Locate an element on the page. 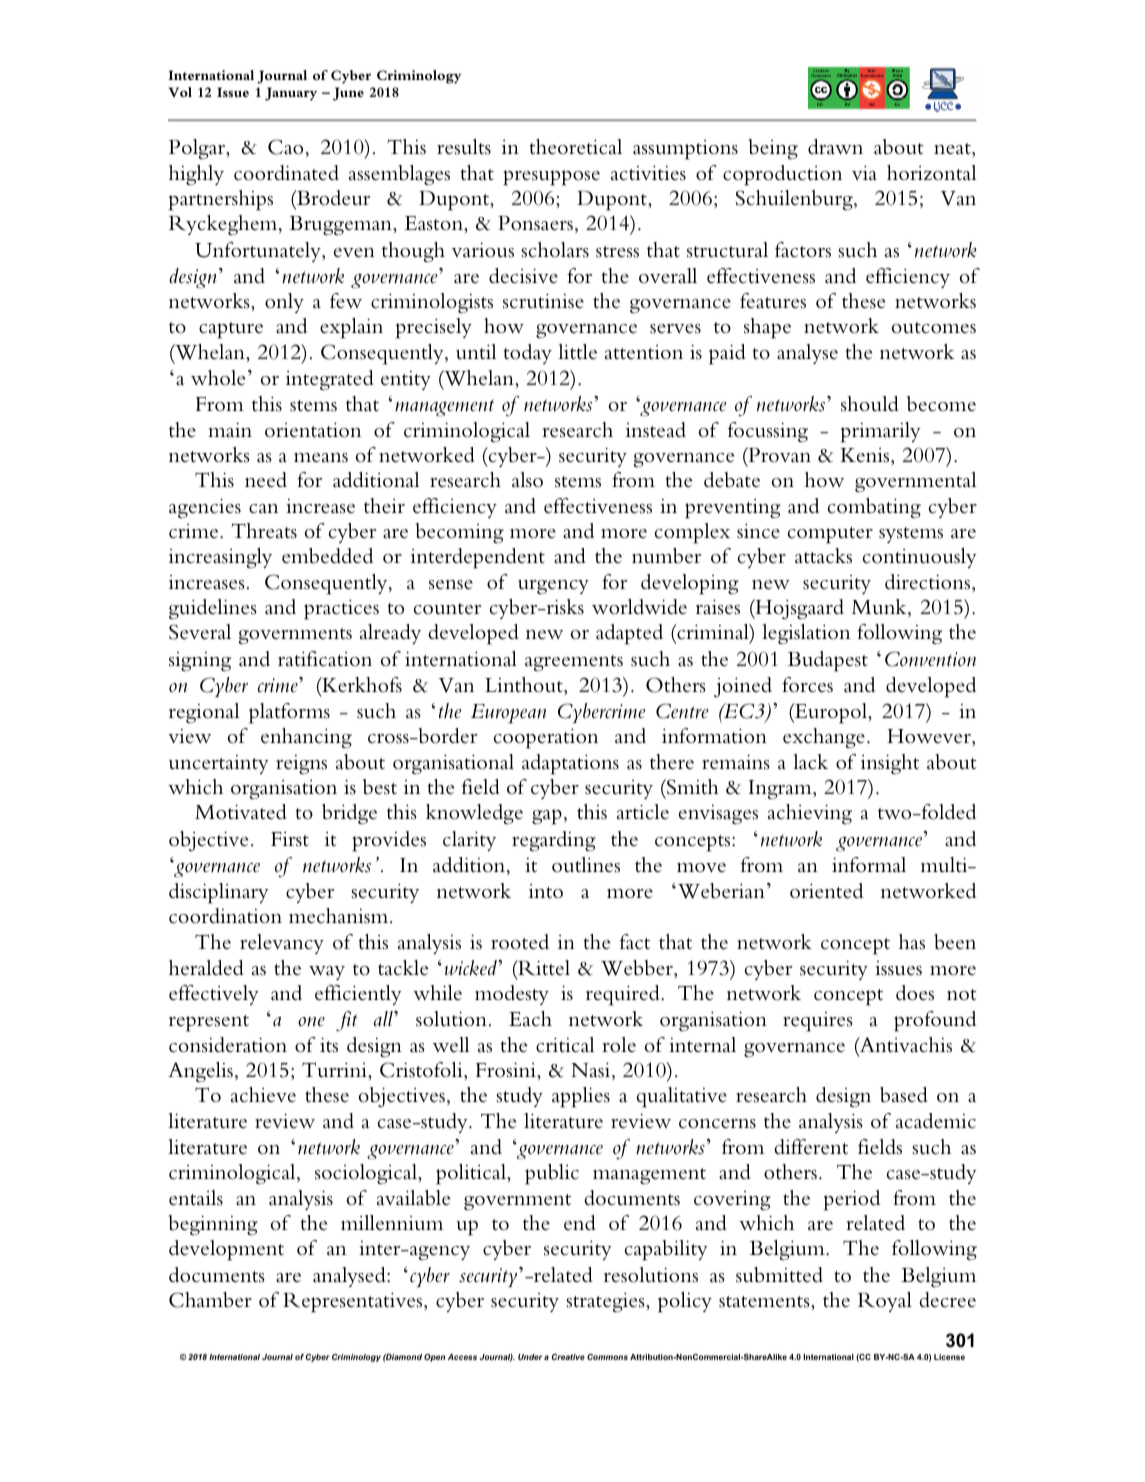  cooperation is located at coordinates (546, 738).
